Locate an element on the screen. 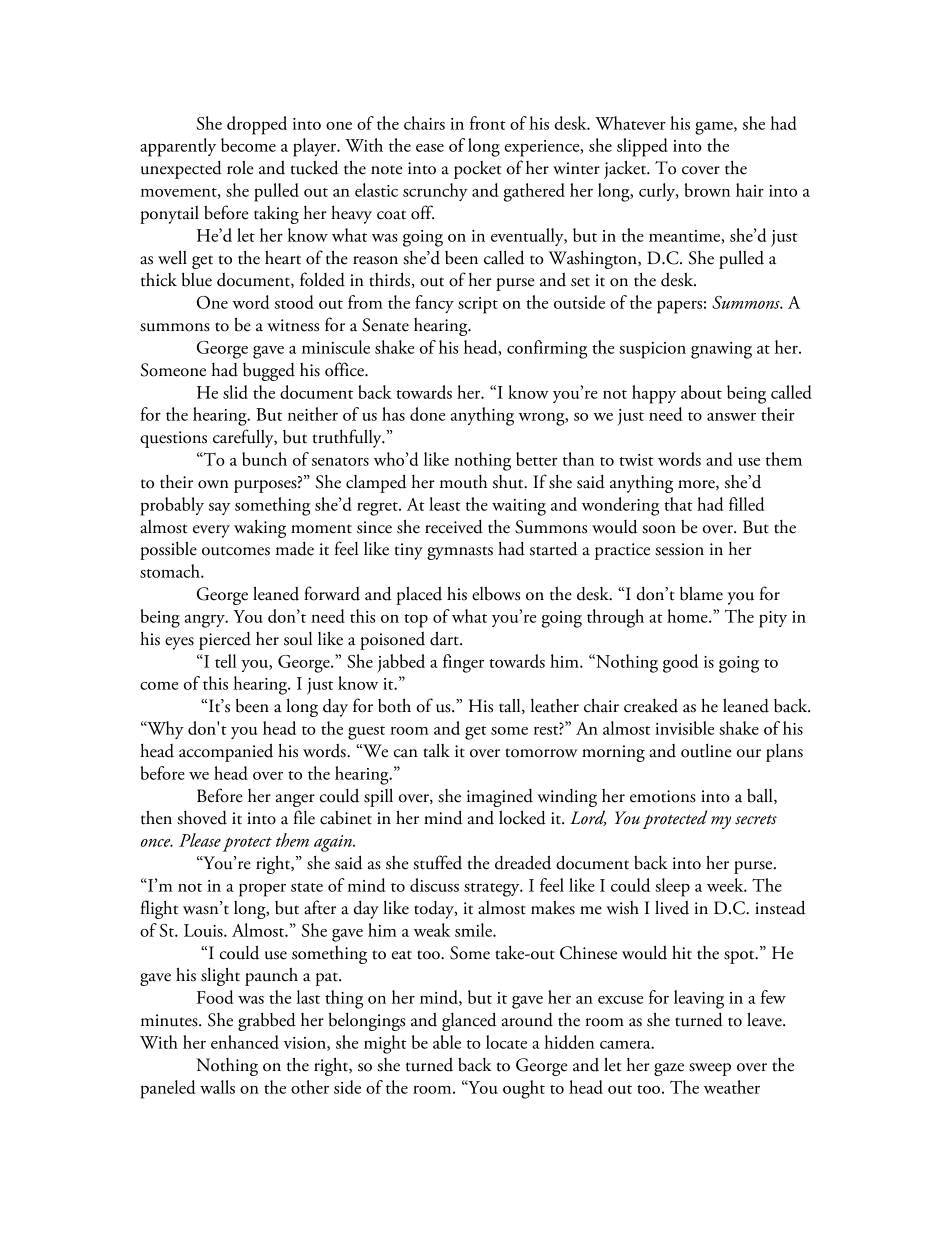 This screenshot has height=1233, width=952. role is located at coordinates (240, 167).
